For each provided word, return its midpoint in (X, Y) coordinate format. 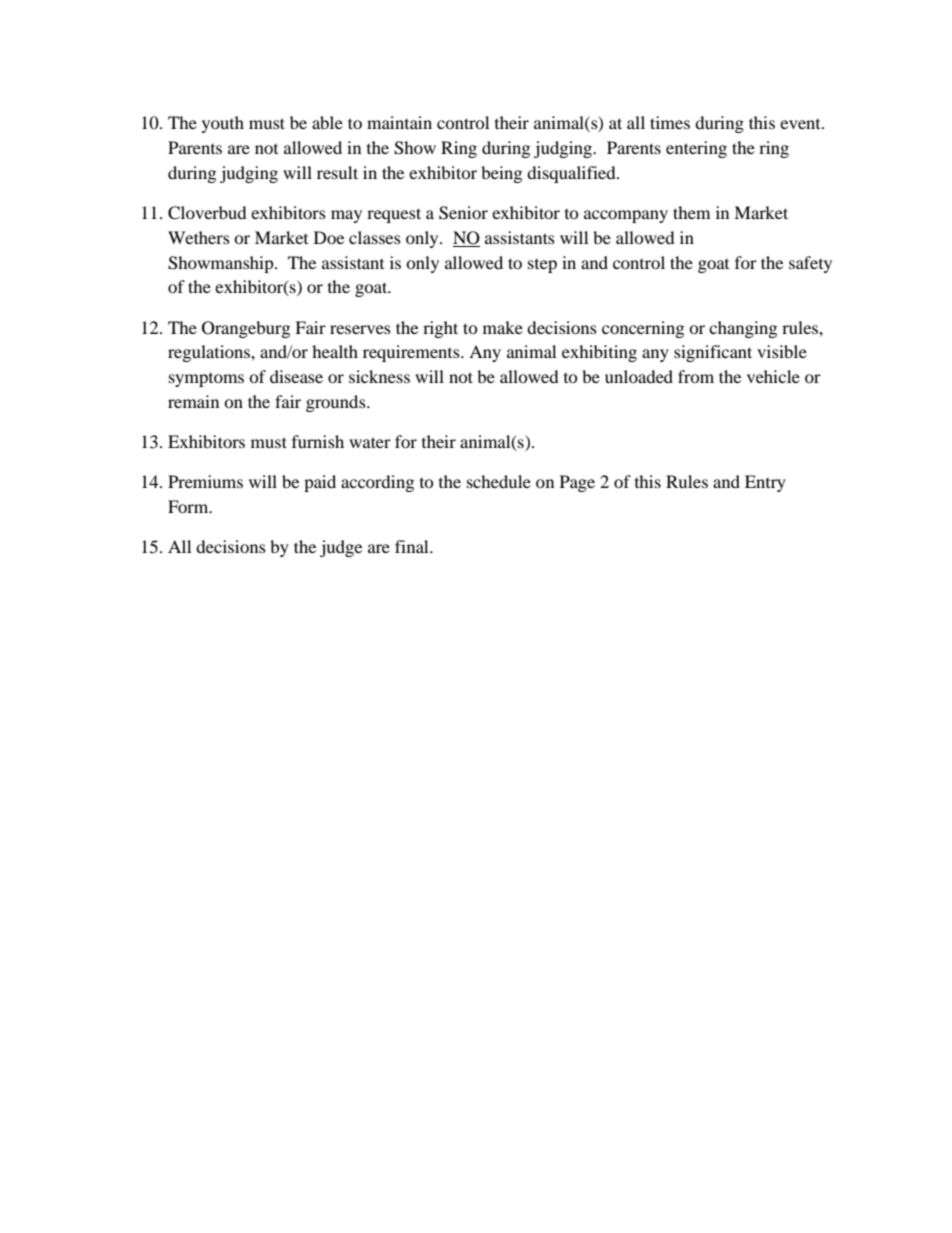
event (801, 124)
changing (743, 329)
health (335, 351)
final (413, 546)
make (503, 327)
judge (341, 548)
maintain (399, 122)
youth (223, 124)
